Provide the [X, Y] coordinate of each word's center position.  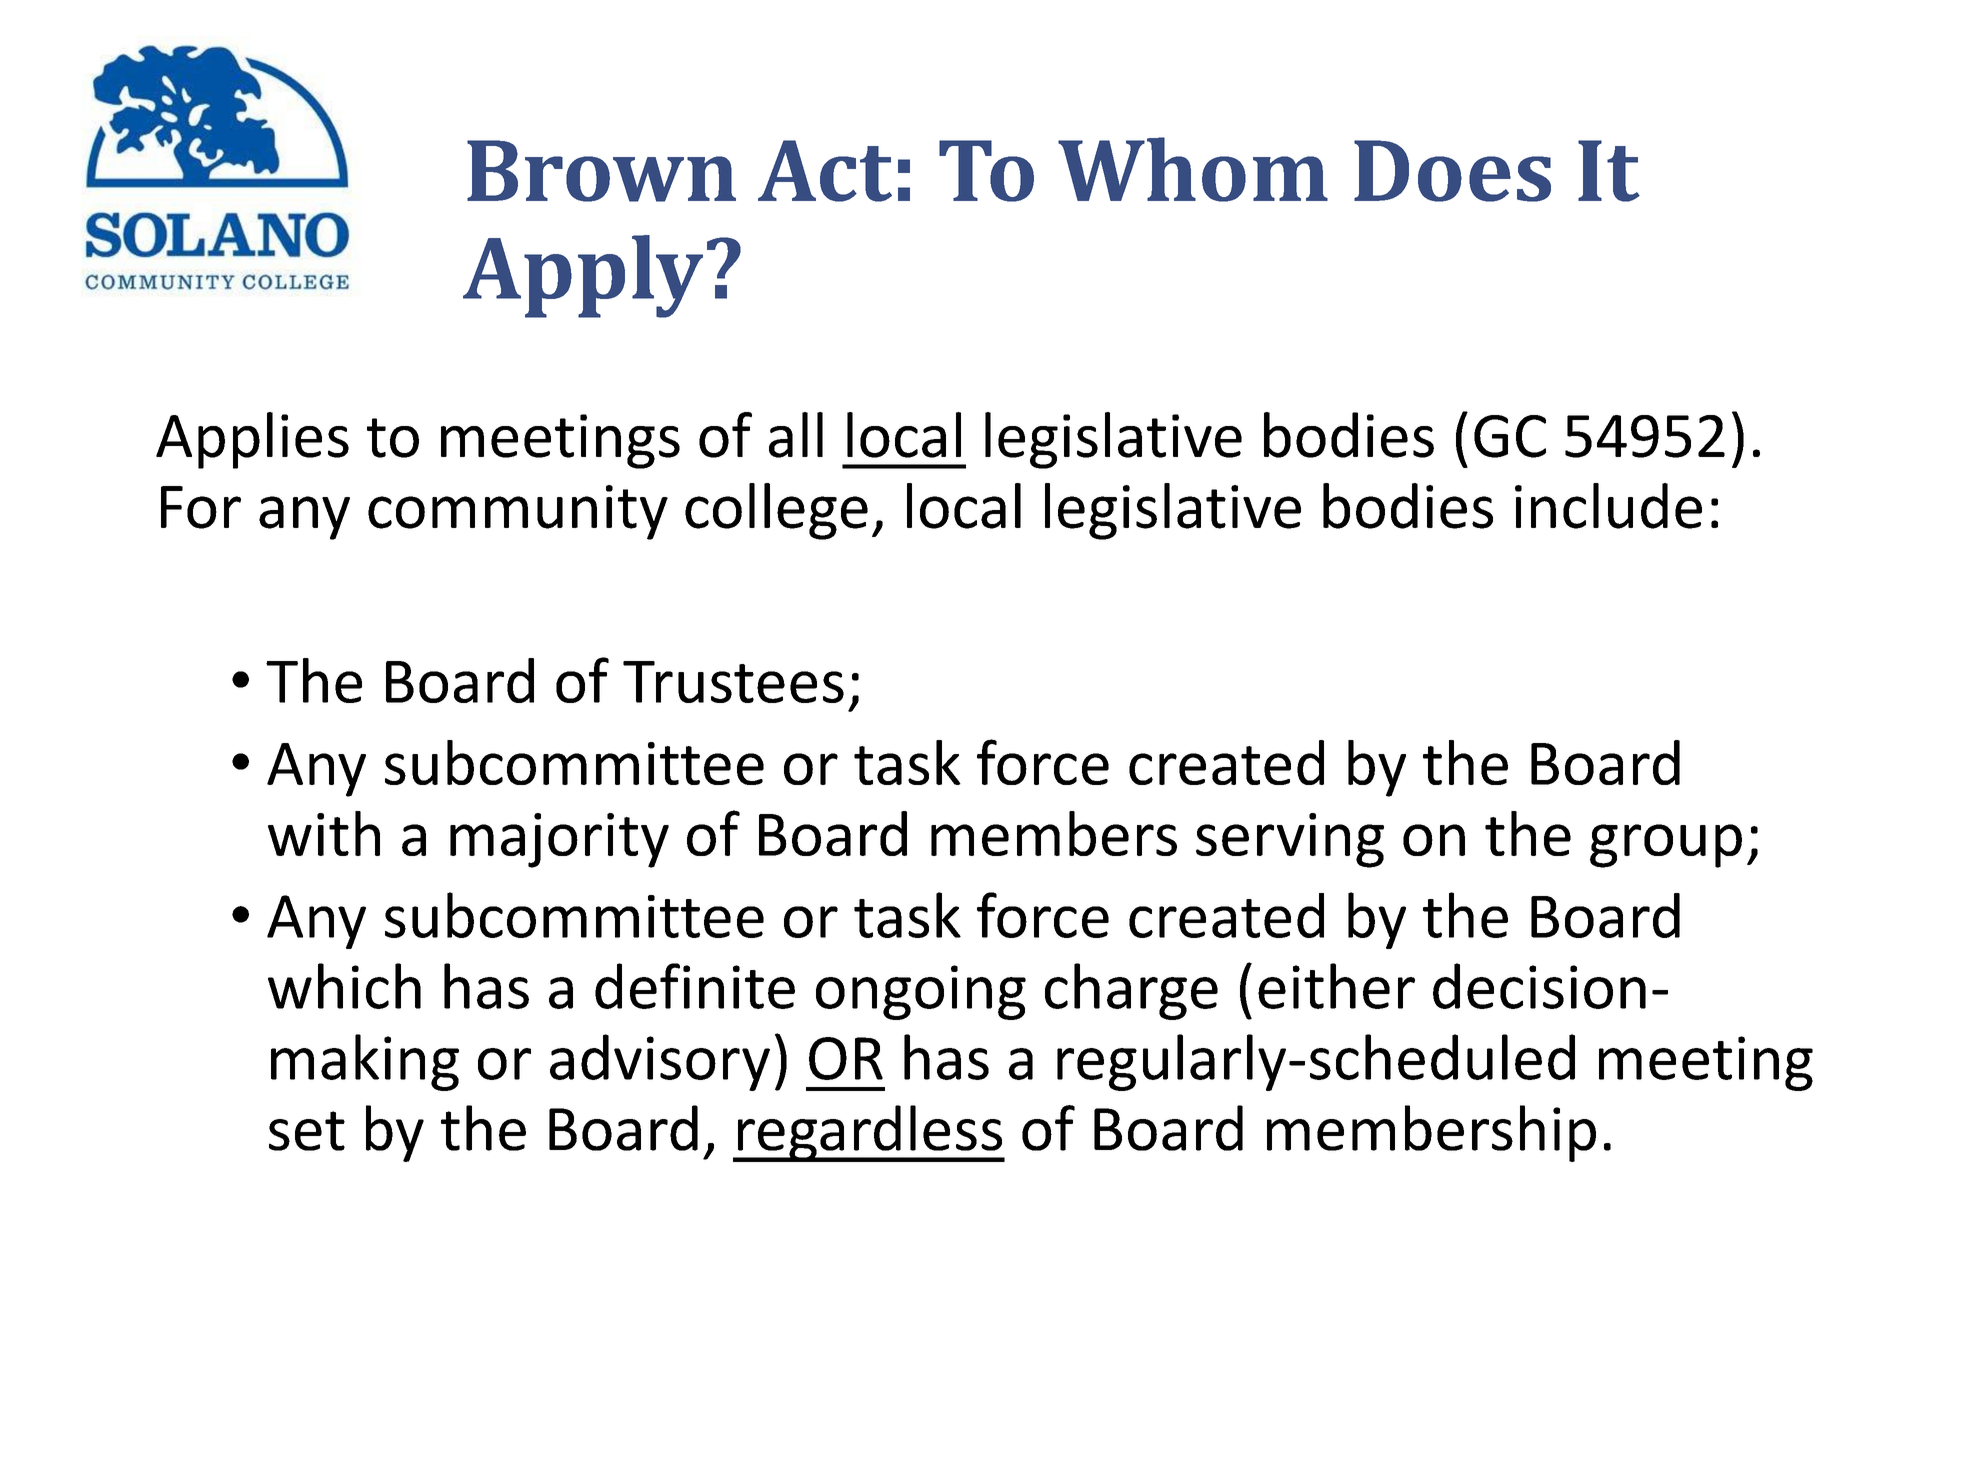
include [1608, 506]
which [344, 986]
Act [825, 171]
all [796, 435]
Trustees [733, 682]
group [1666, 846]
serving [1290, 840]
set [307, 1131]
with [324, 833]
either [1336, 986]
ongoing [921, 992]
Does [1452, 171]
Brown [601, 171]
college [776, 511]
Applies [252, 440]
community [518, 512]
